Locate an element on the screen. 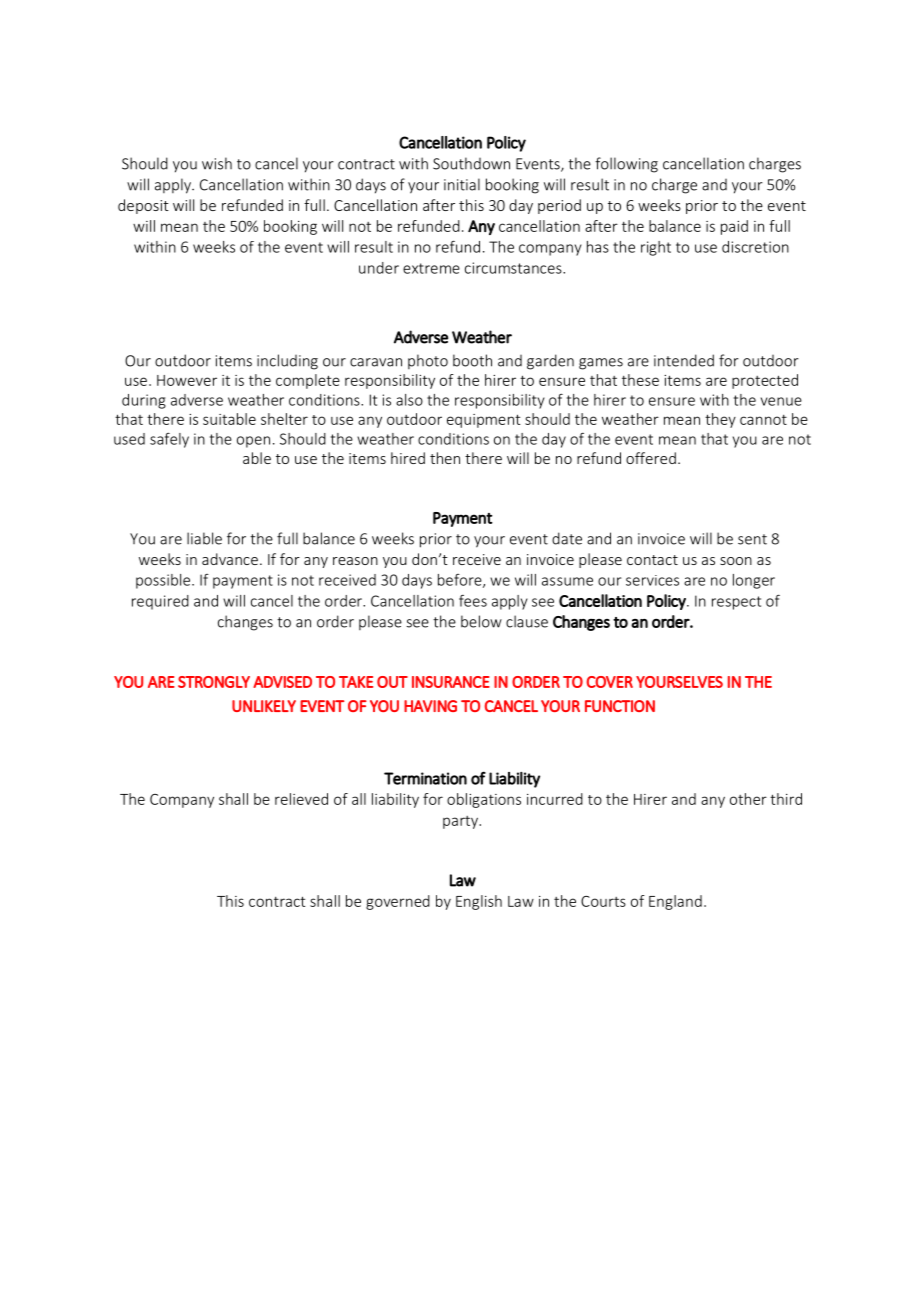 The width and height of the screenshot is (924, 1308). UNLIKELY is located at coordinates (264, 706).
